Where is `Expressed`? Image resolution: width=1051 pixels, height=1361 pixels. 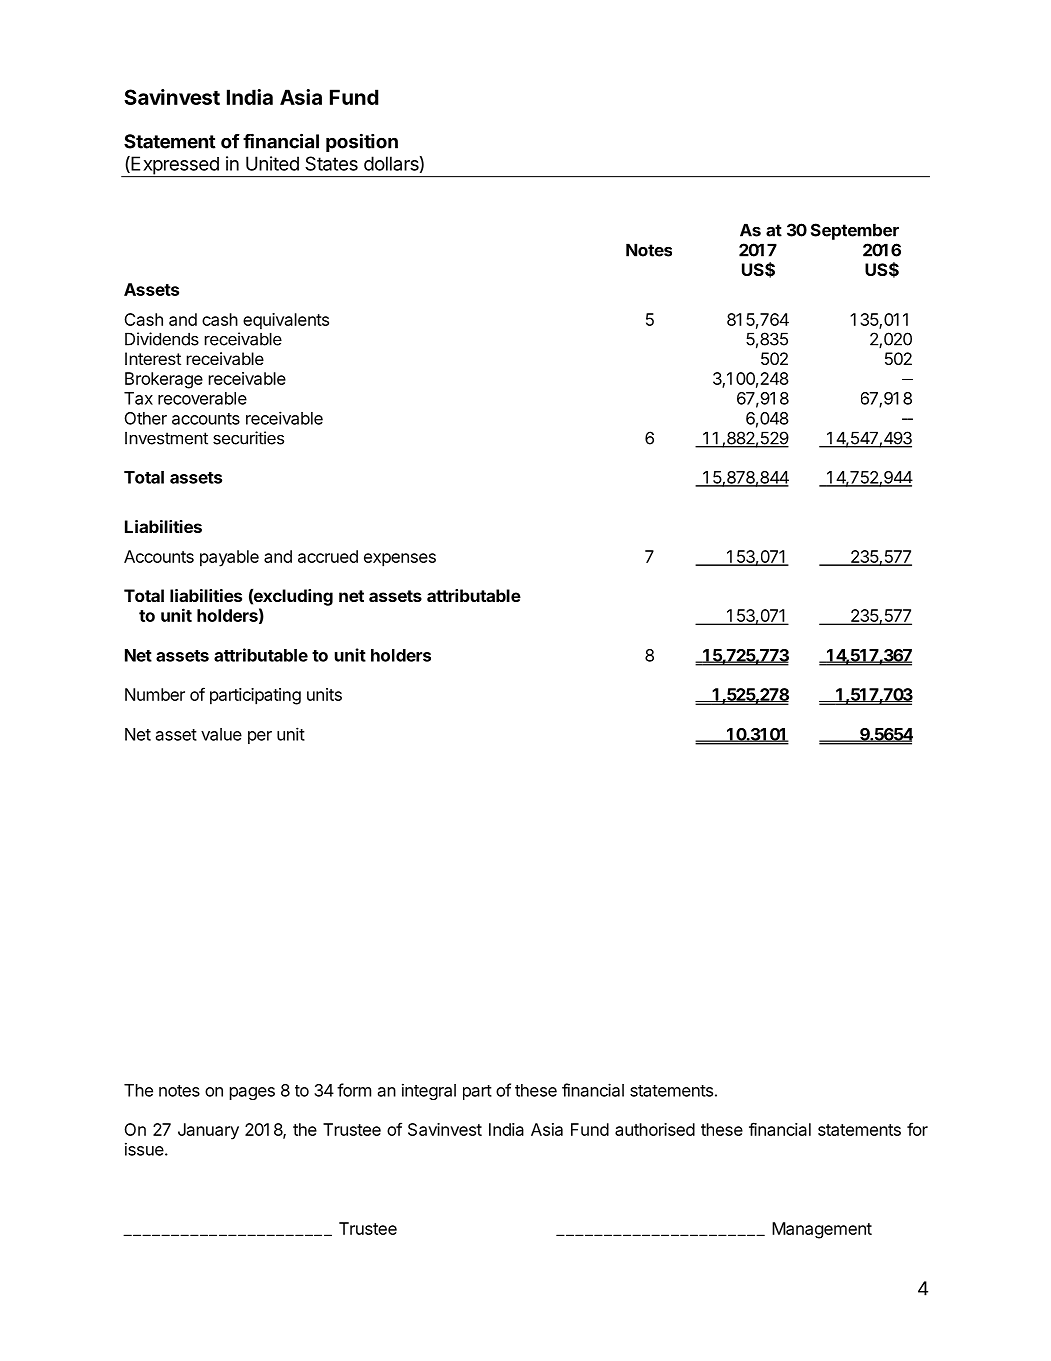 Expressed is located at coordinates (175, 166).
